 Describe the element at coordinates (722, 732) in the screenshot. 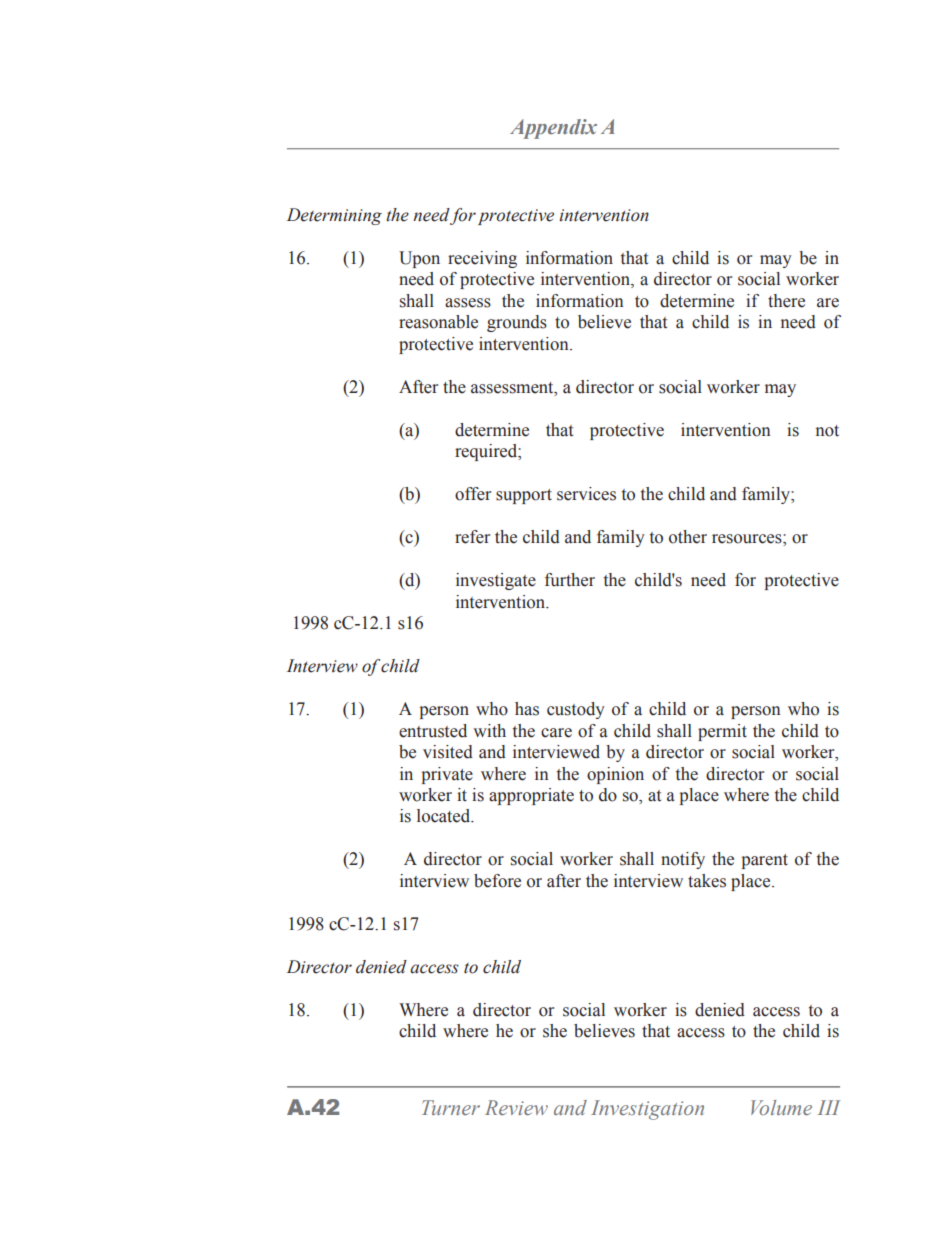

I see `permit` at that location.
